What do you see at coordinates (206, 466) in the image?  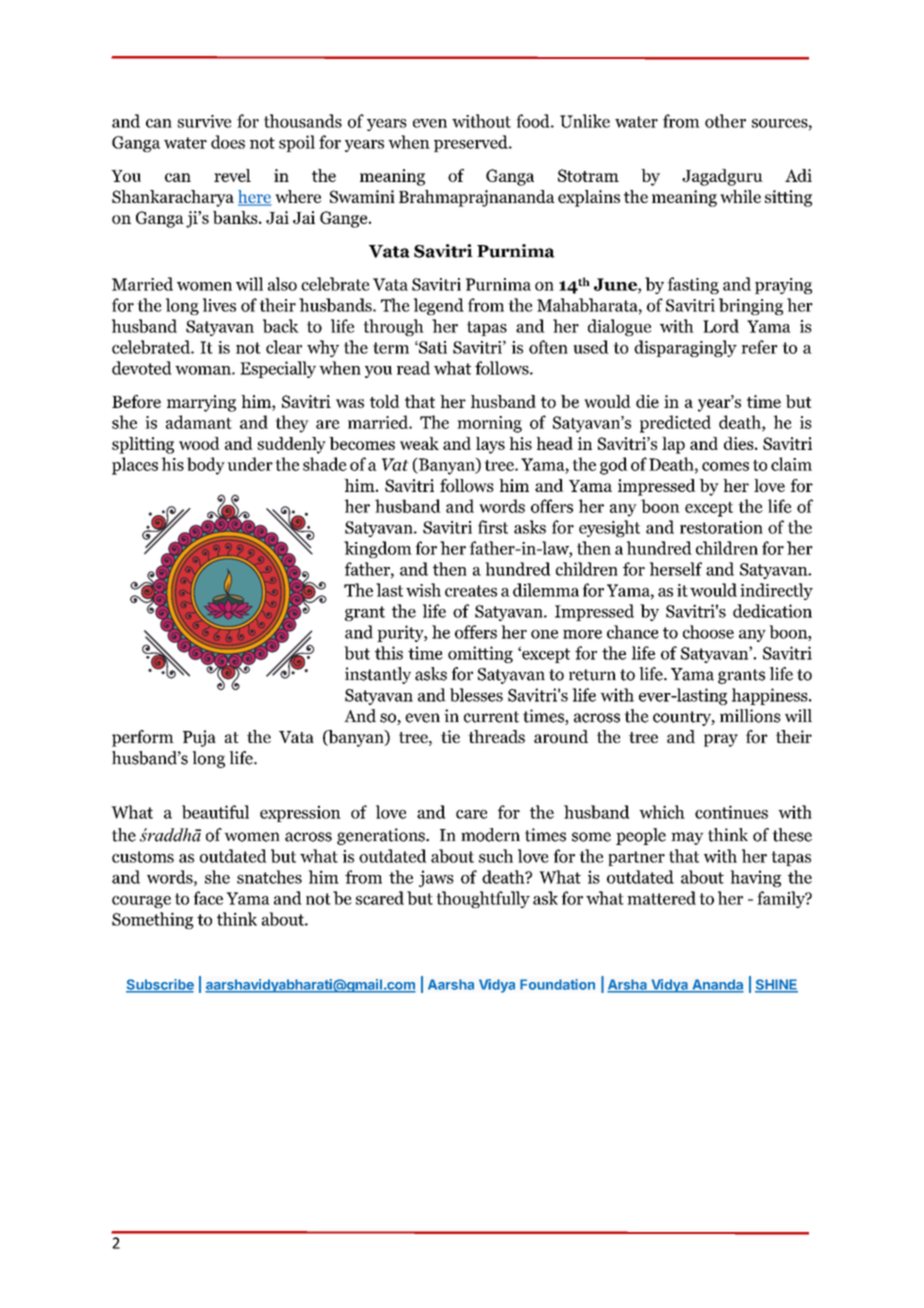 I see `body` at bounding box center [206, 466].
